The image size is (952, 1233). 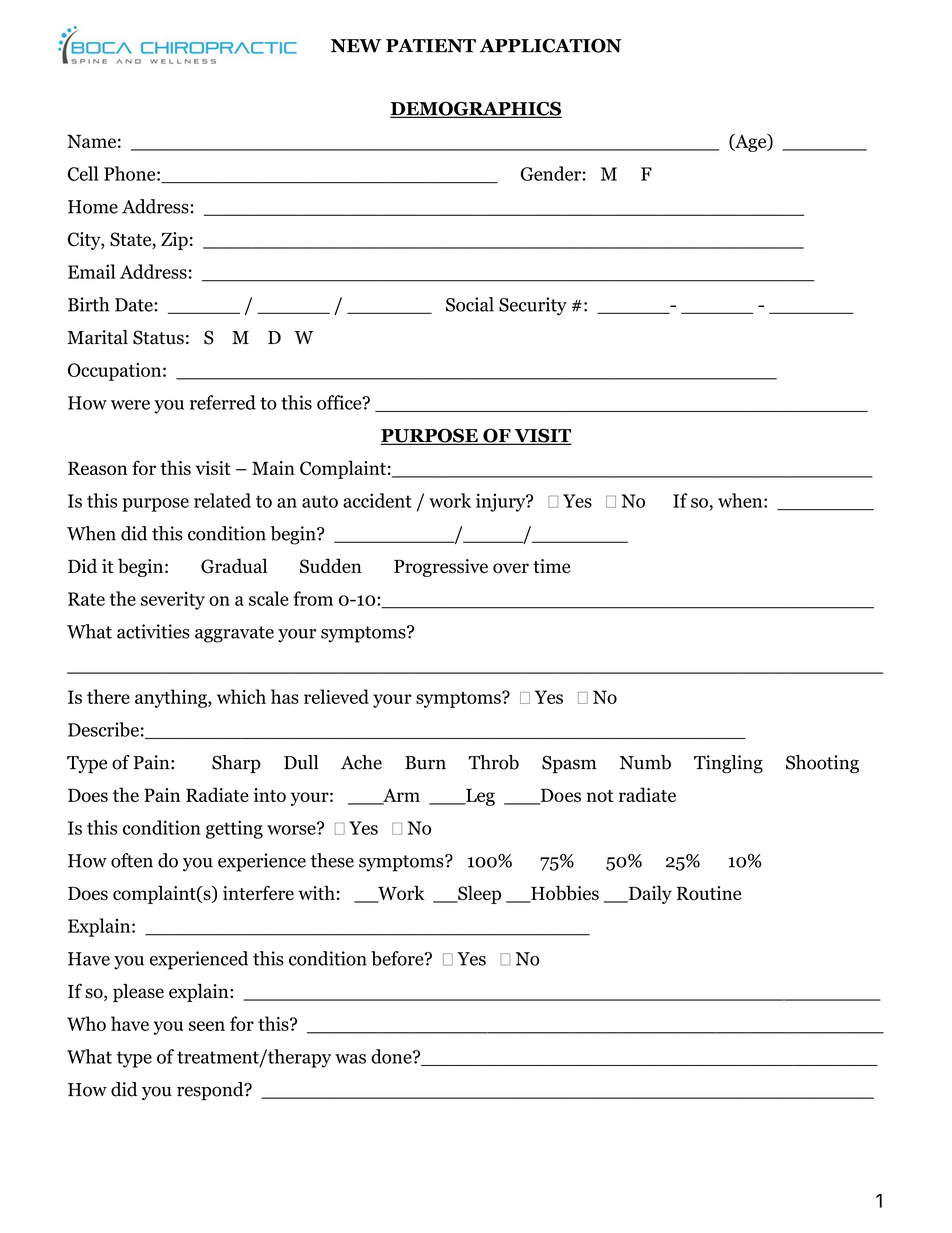 I want to click on PATIENT, so click(x=431, y=46).
